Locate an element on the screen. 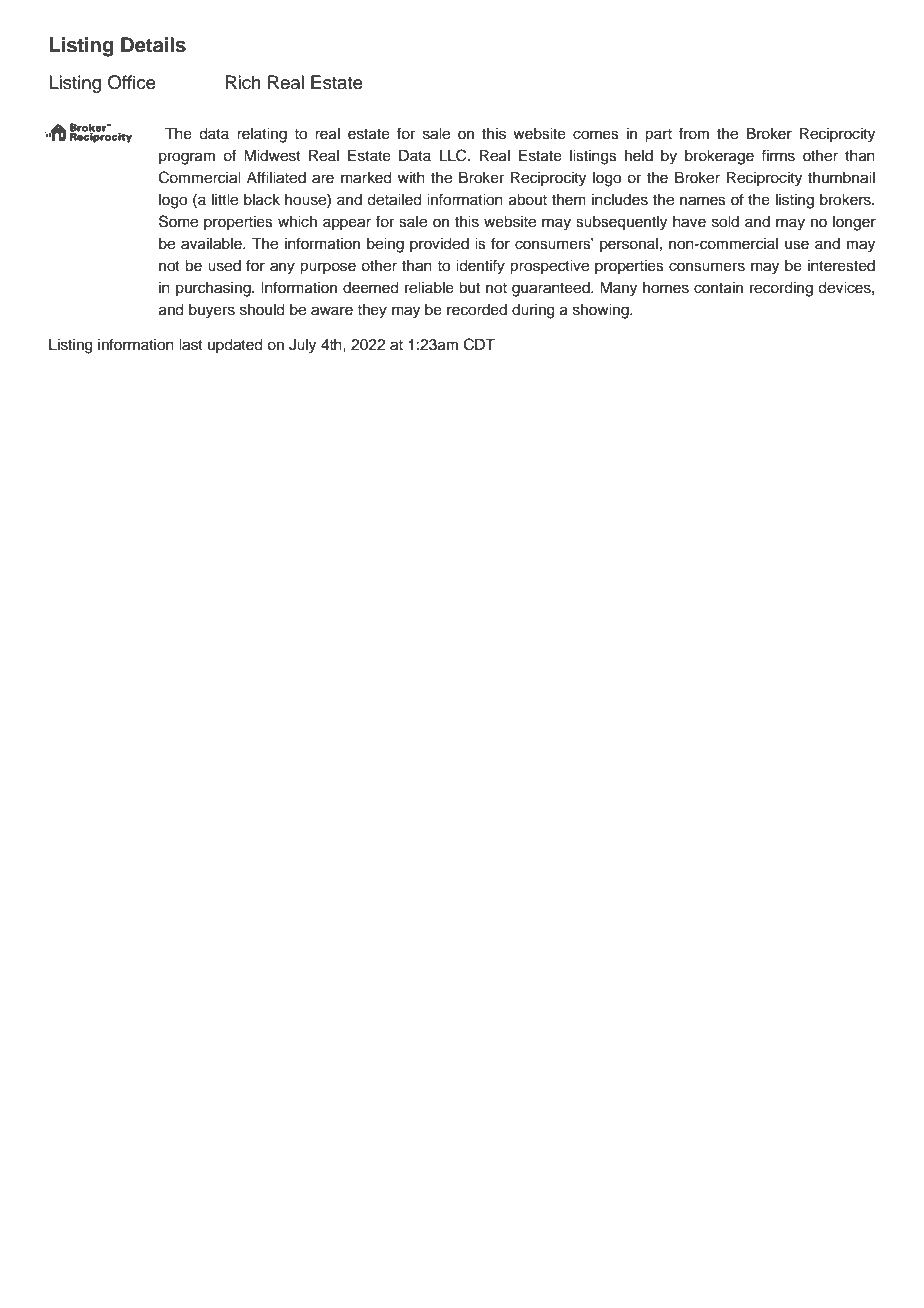  from is located at coordinates (694, 133).
